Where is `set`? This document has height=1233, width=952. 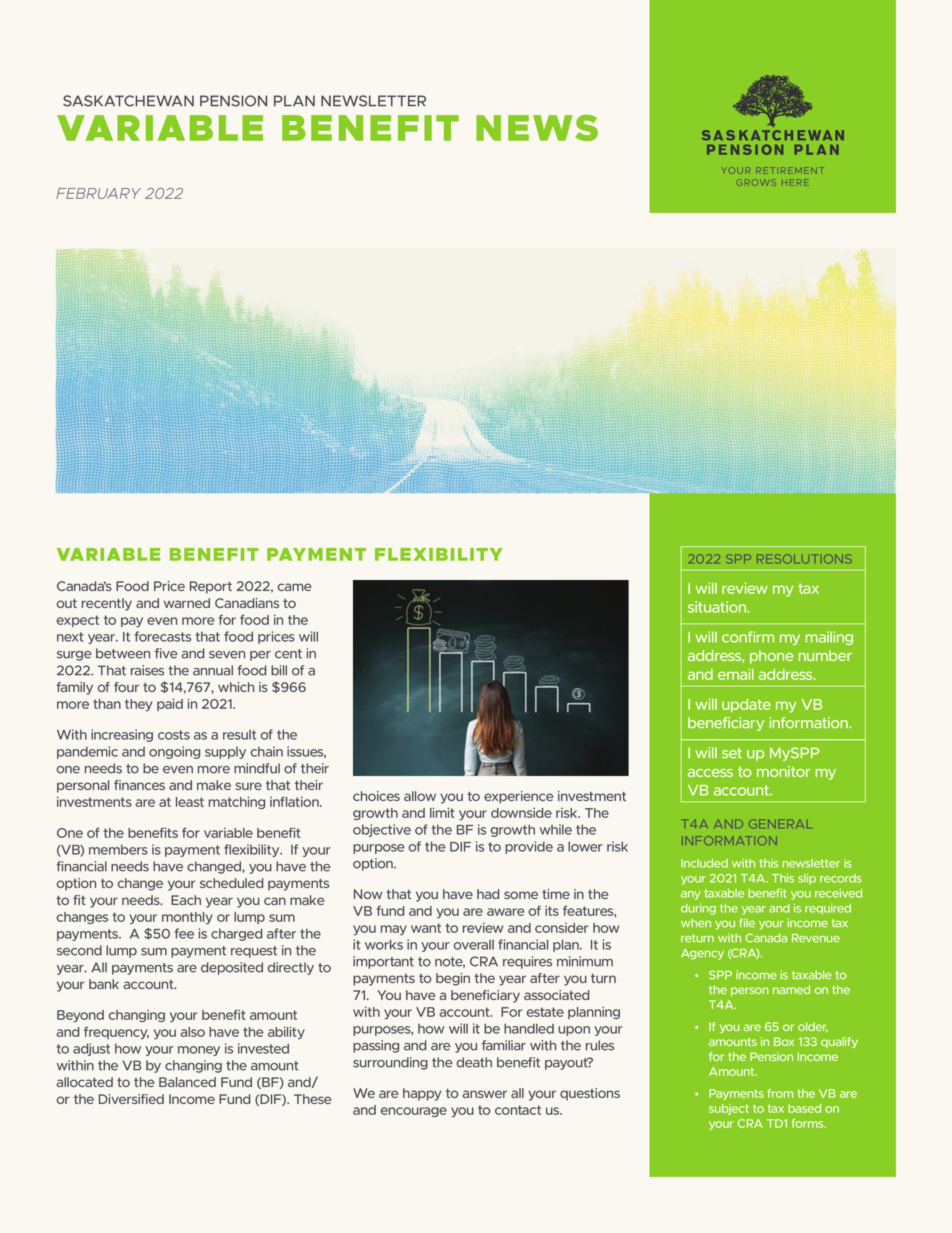
set is located at coordinates (732, 753).
